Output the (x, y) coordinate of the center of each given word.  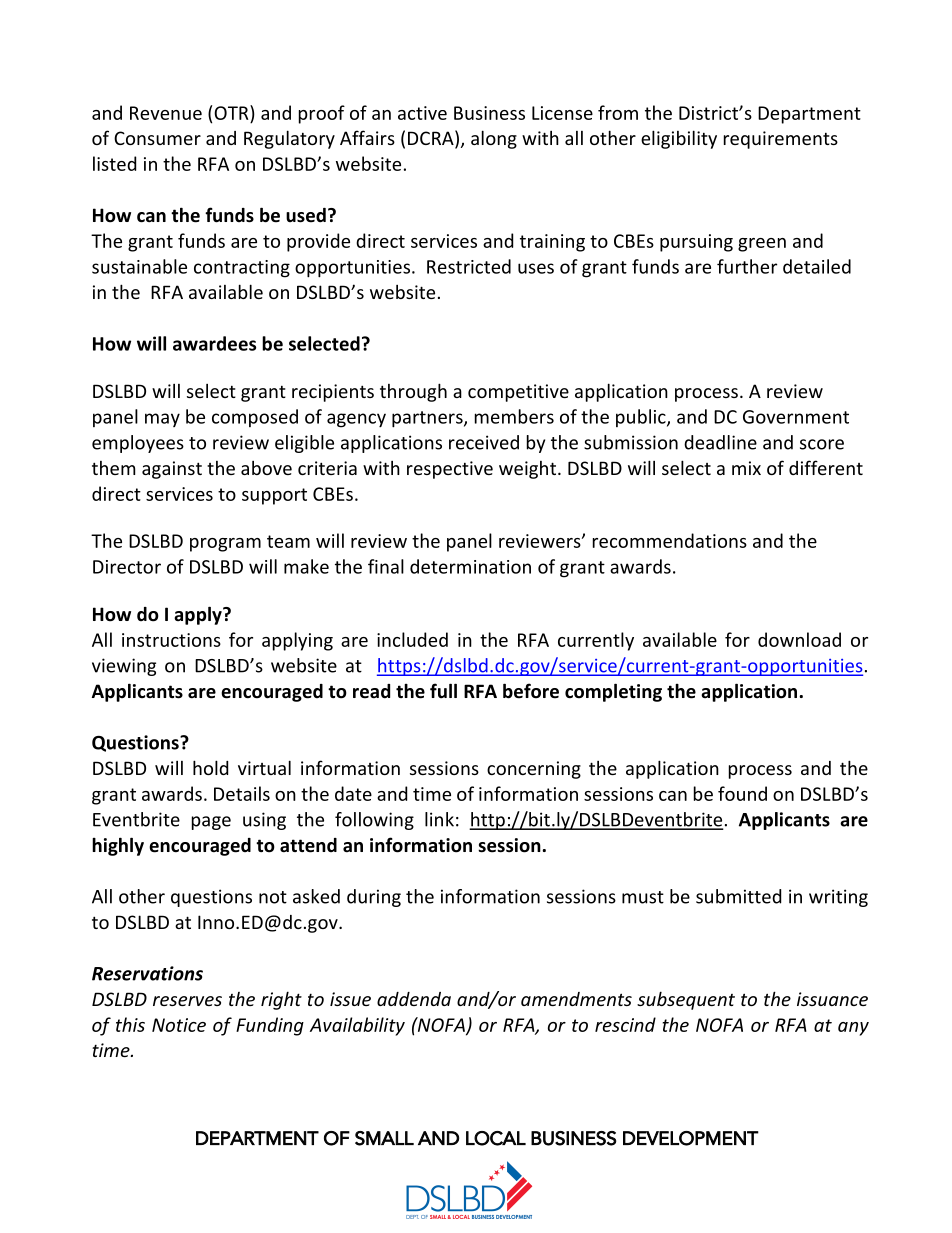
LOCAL (496, 1138)
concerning (534, 770)
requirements (781, 140)
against (172, 470)
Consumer (157, 138)
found (742, 793)
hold (210, 767)
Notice (179, 1025)
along (494, 139)
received (484, 442)
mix (746, 468)
